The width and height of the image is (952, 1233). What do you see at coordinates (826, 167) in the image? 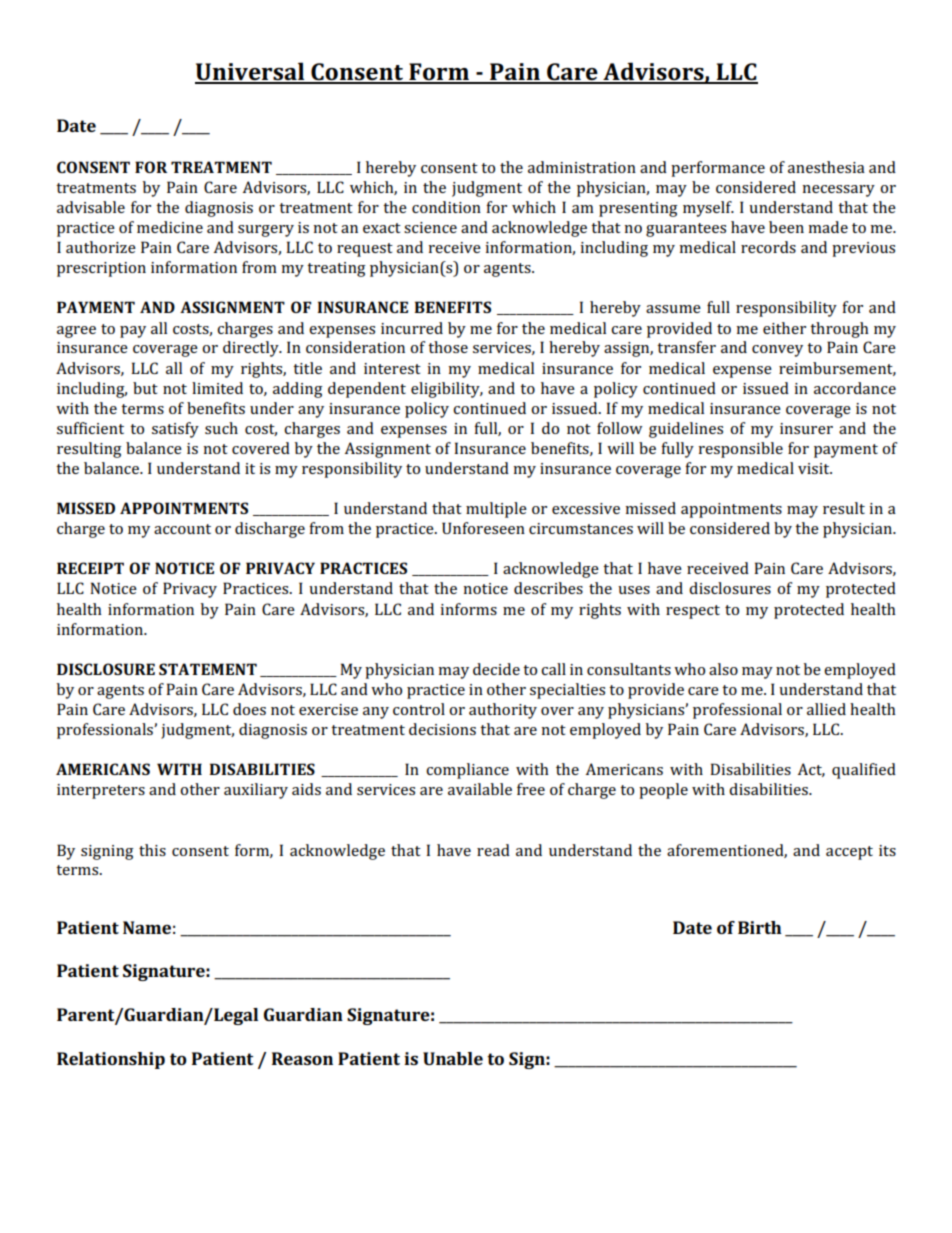
I see `anesthesia` at bounding box center [826, 167].
